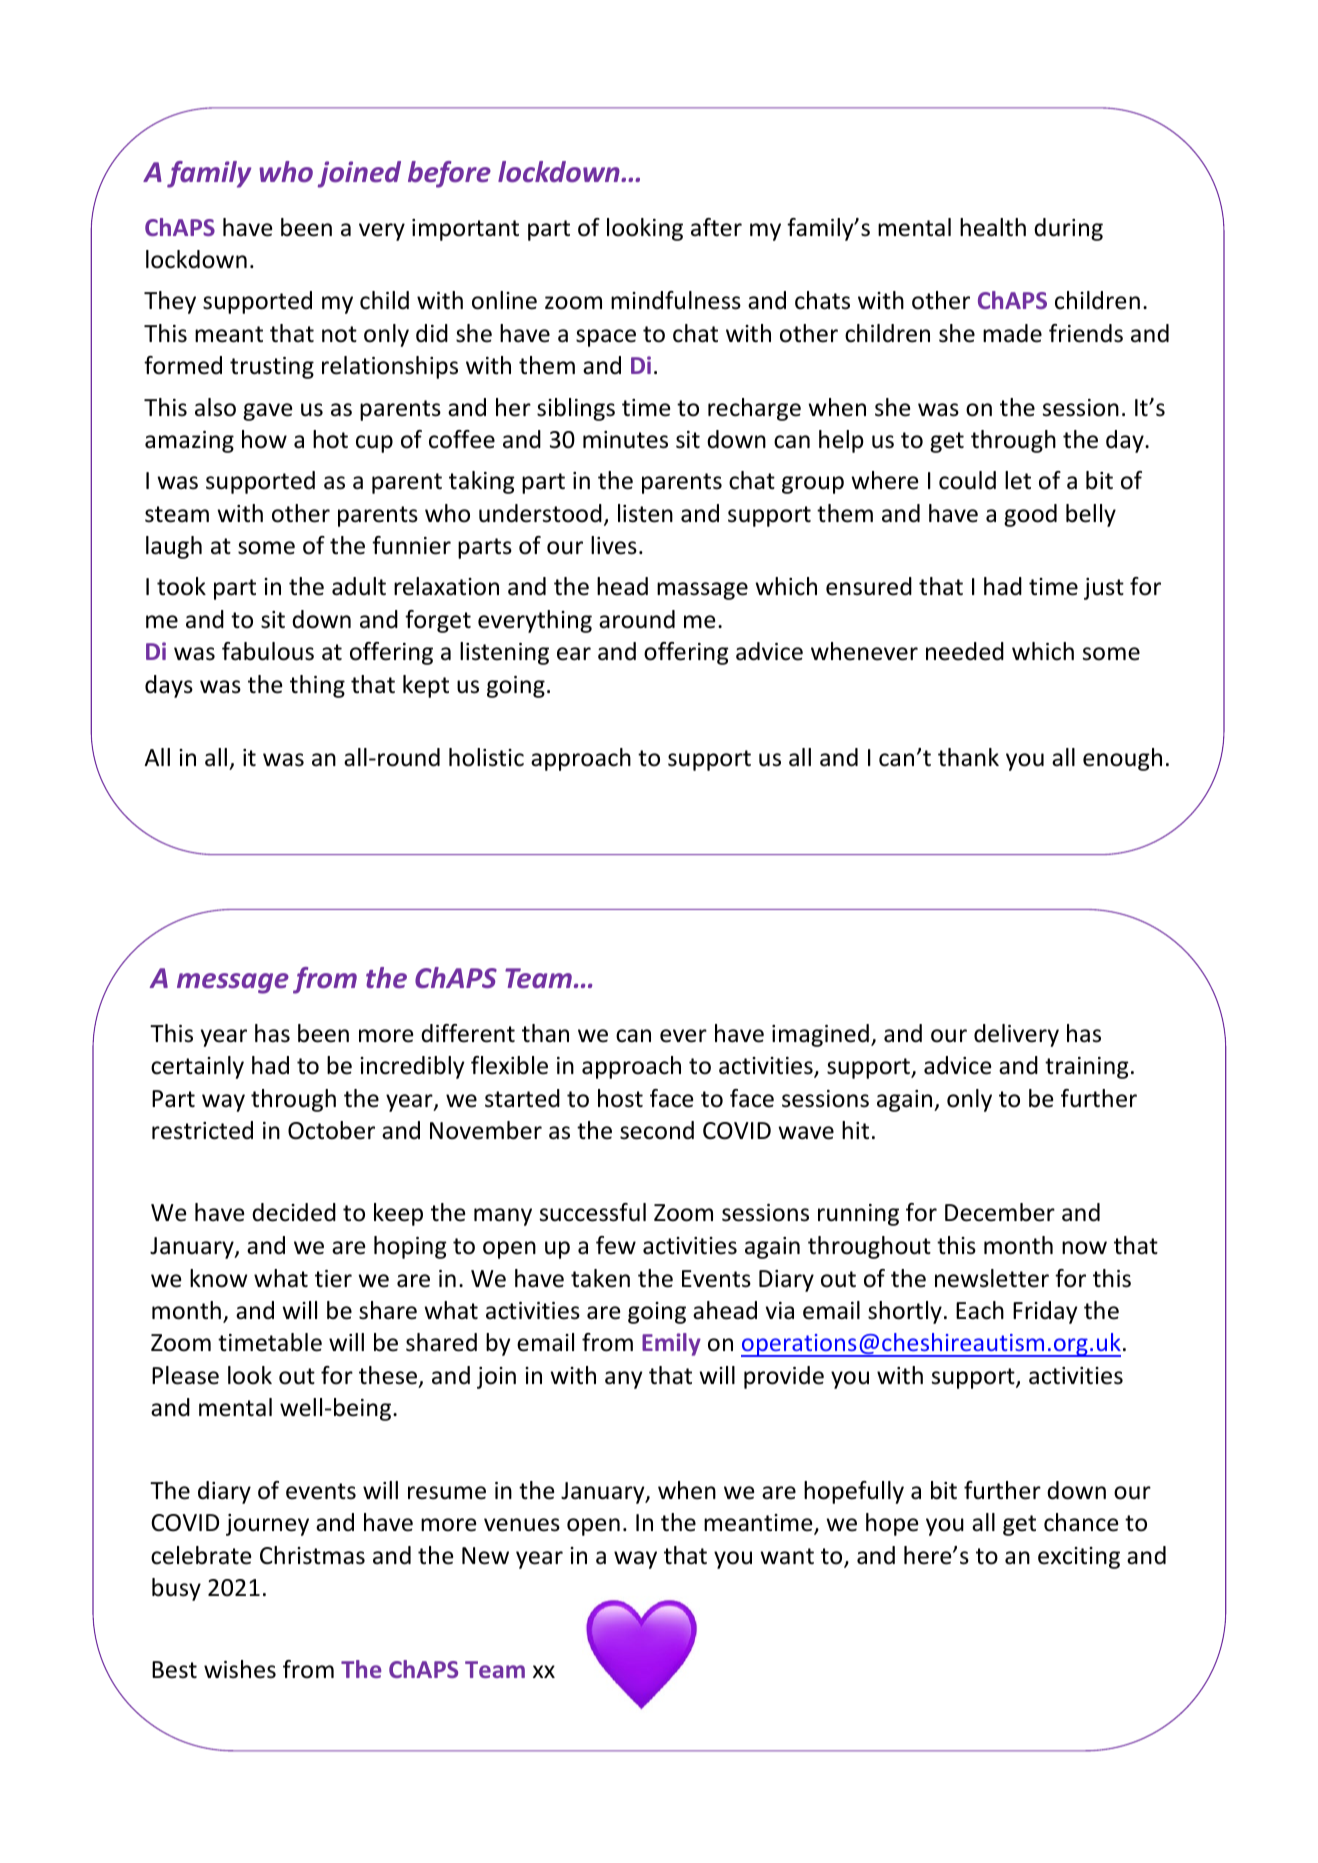  I want to click on after, so click(716, 227).
